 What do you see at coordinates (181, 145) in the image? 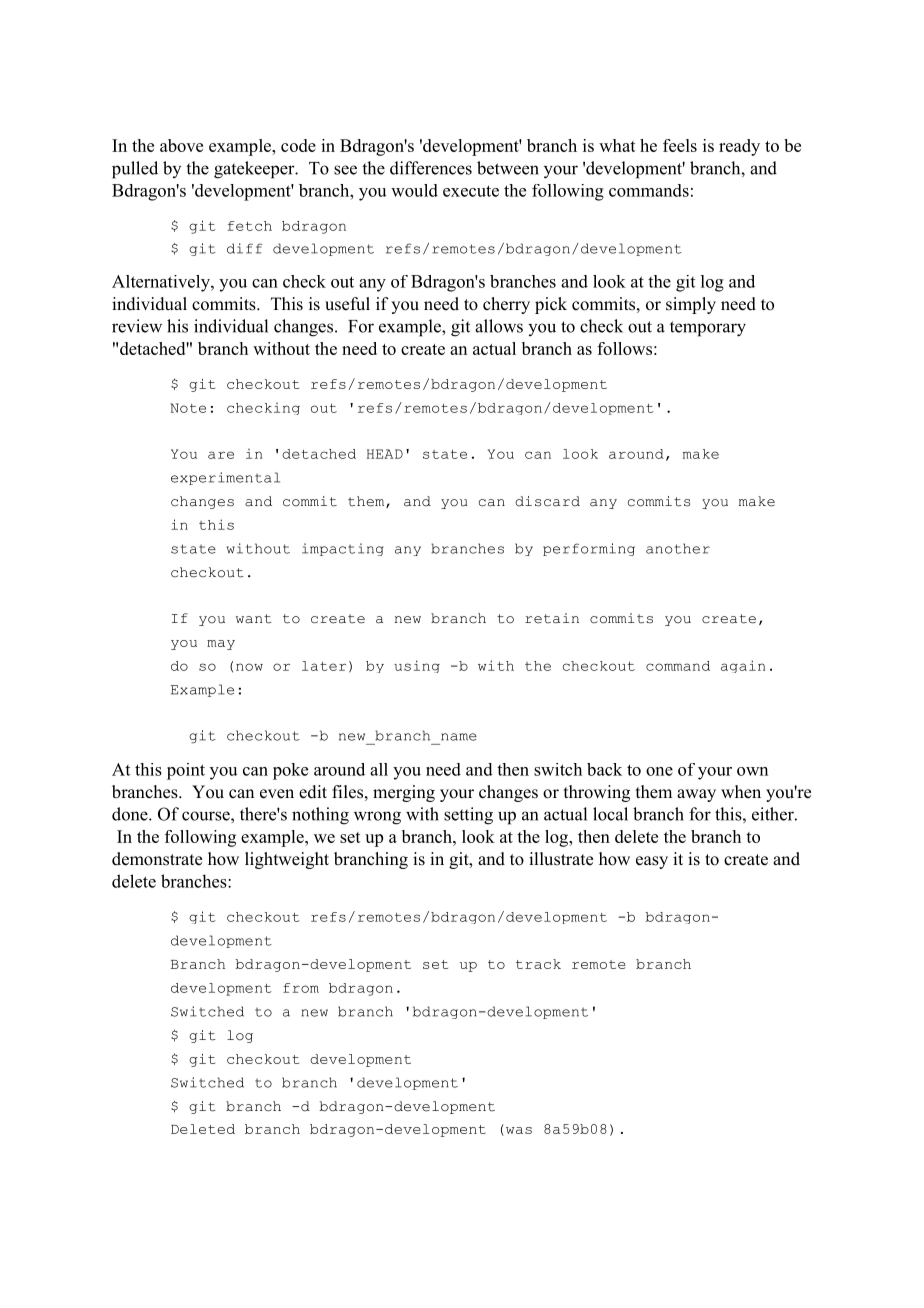
I see `above` at bounding box center [181, 145].
